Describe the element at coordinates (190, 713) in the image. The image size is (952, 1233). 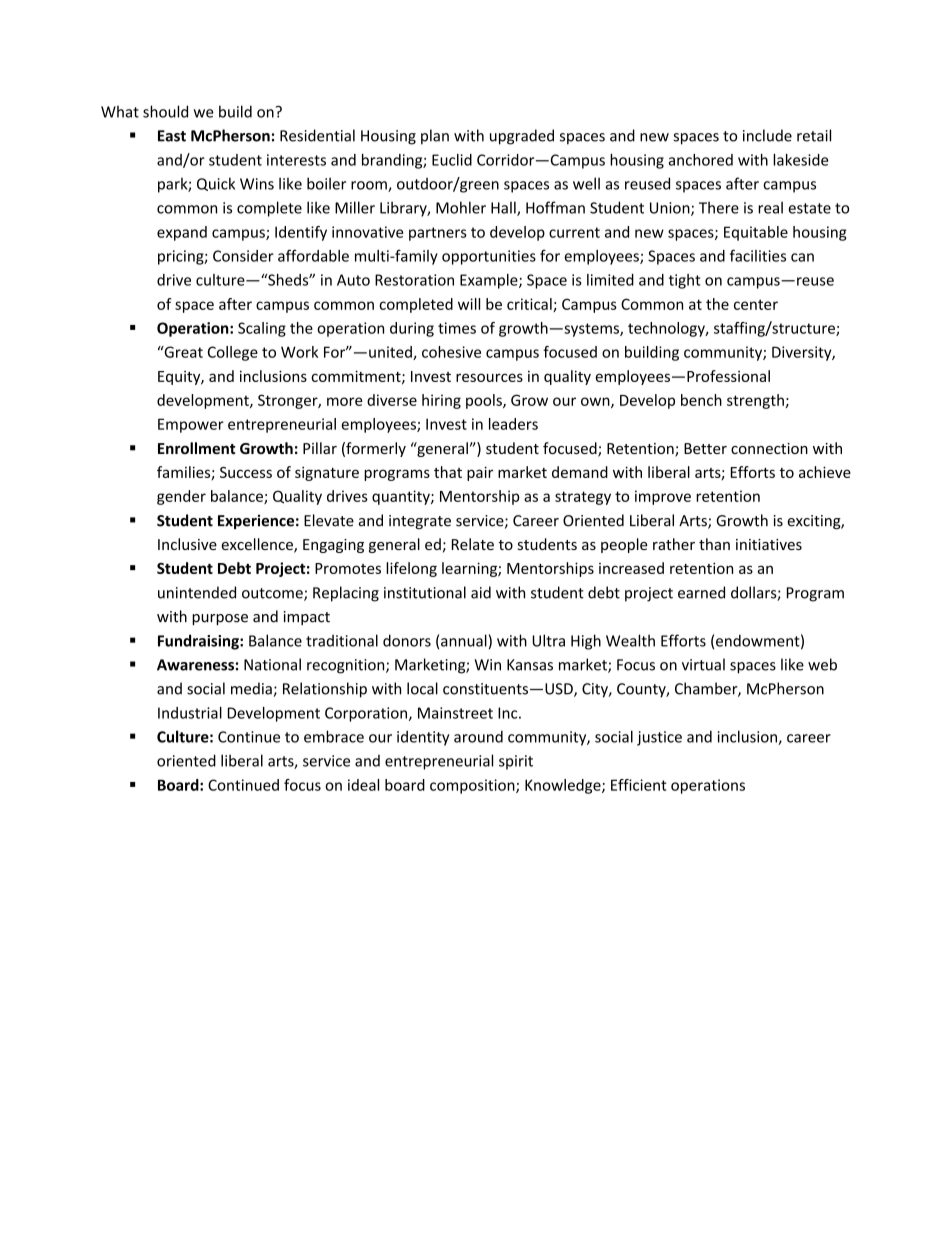
I see `Industrial` at that location.
